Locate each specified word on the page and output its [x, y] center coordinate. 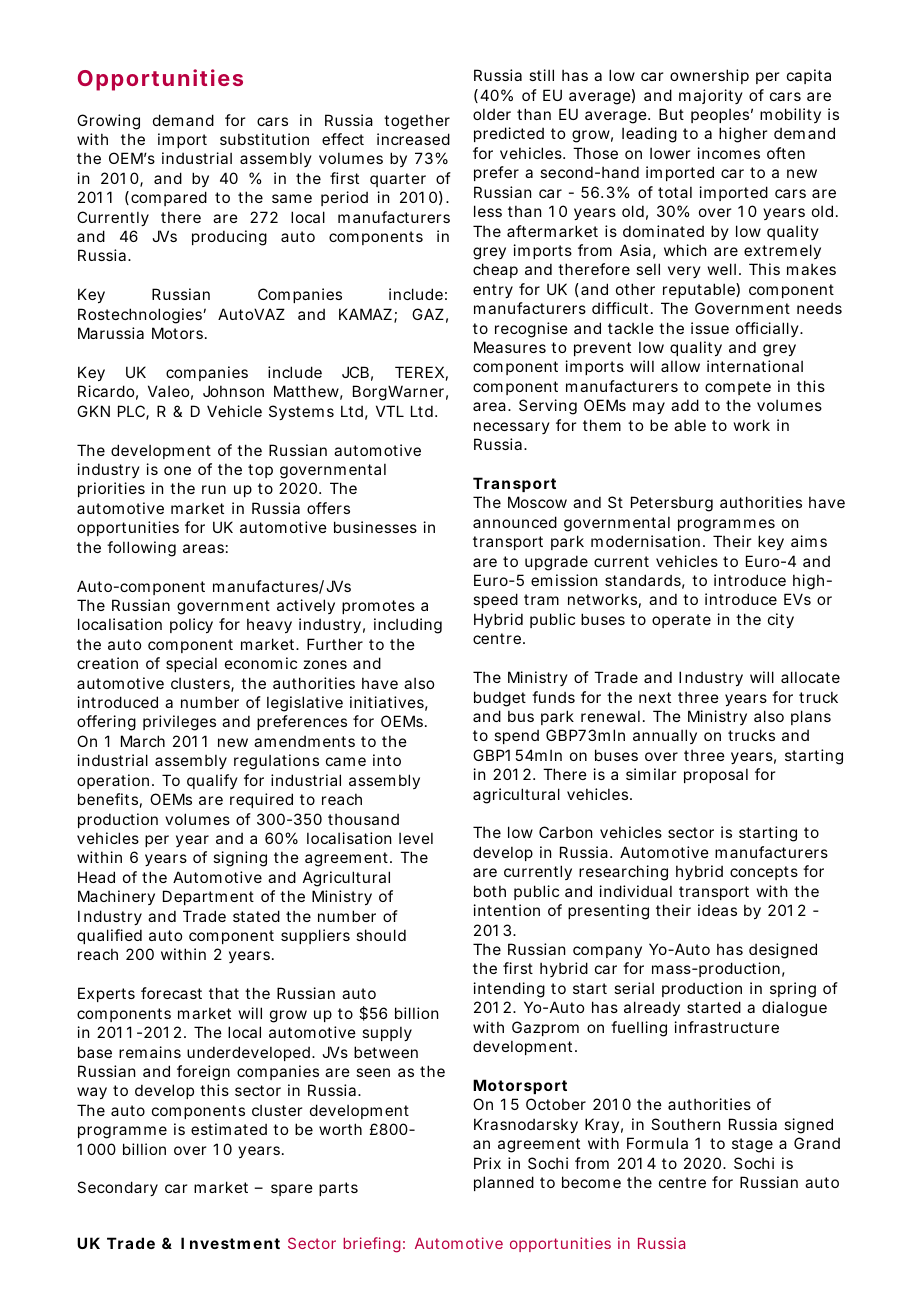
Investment [230, 1243]
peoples [722, 115]
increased [413, 139]
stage [752, 1145]
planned [504, 1183]
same [292, 198]
